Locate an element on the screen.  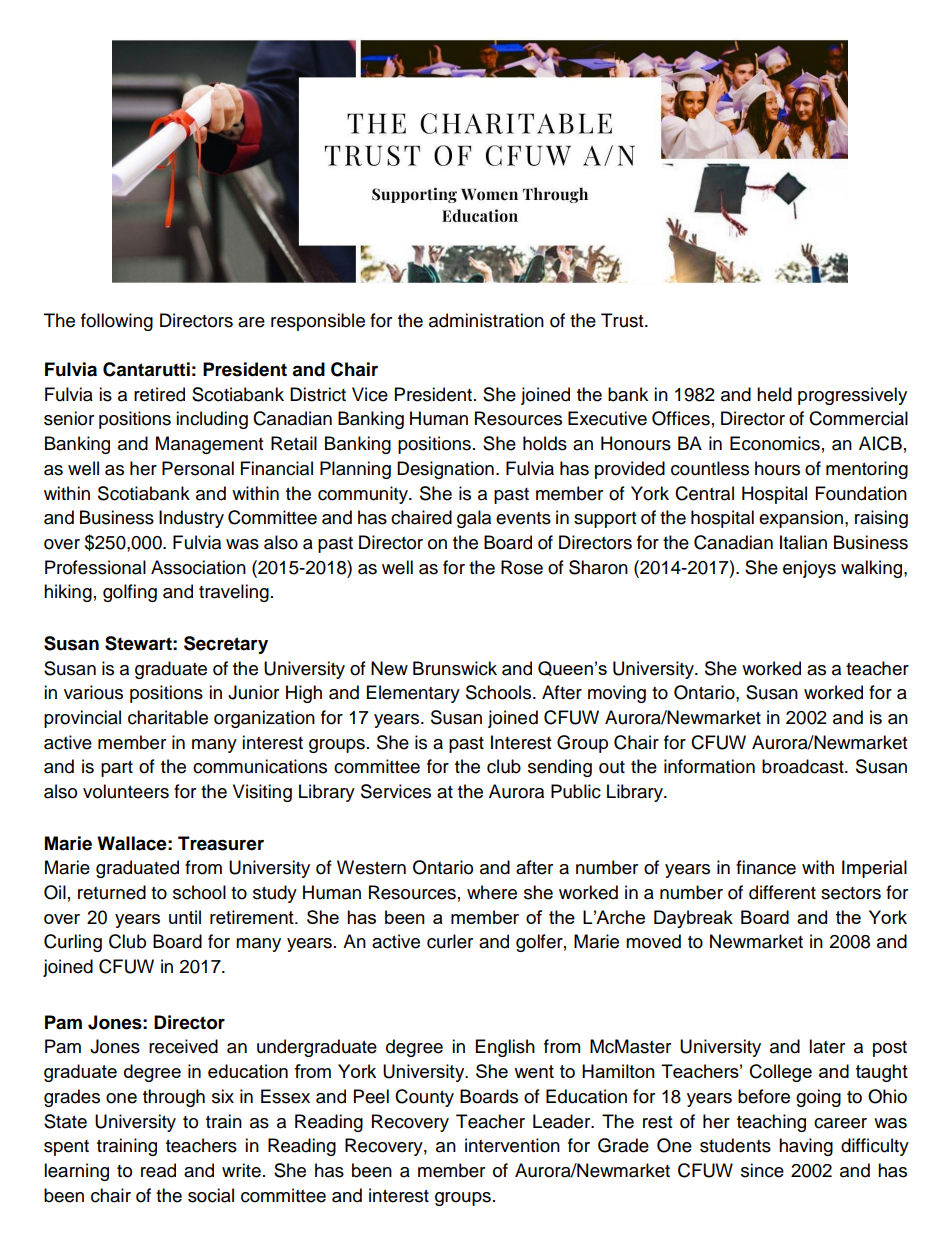
sending is located at coordinates (560, 768).
